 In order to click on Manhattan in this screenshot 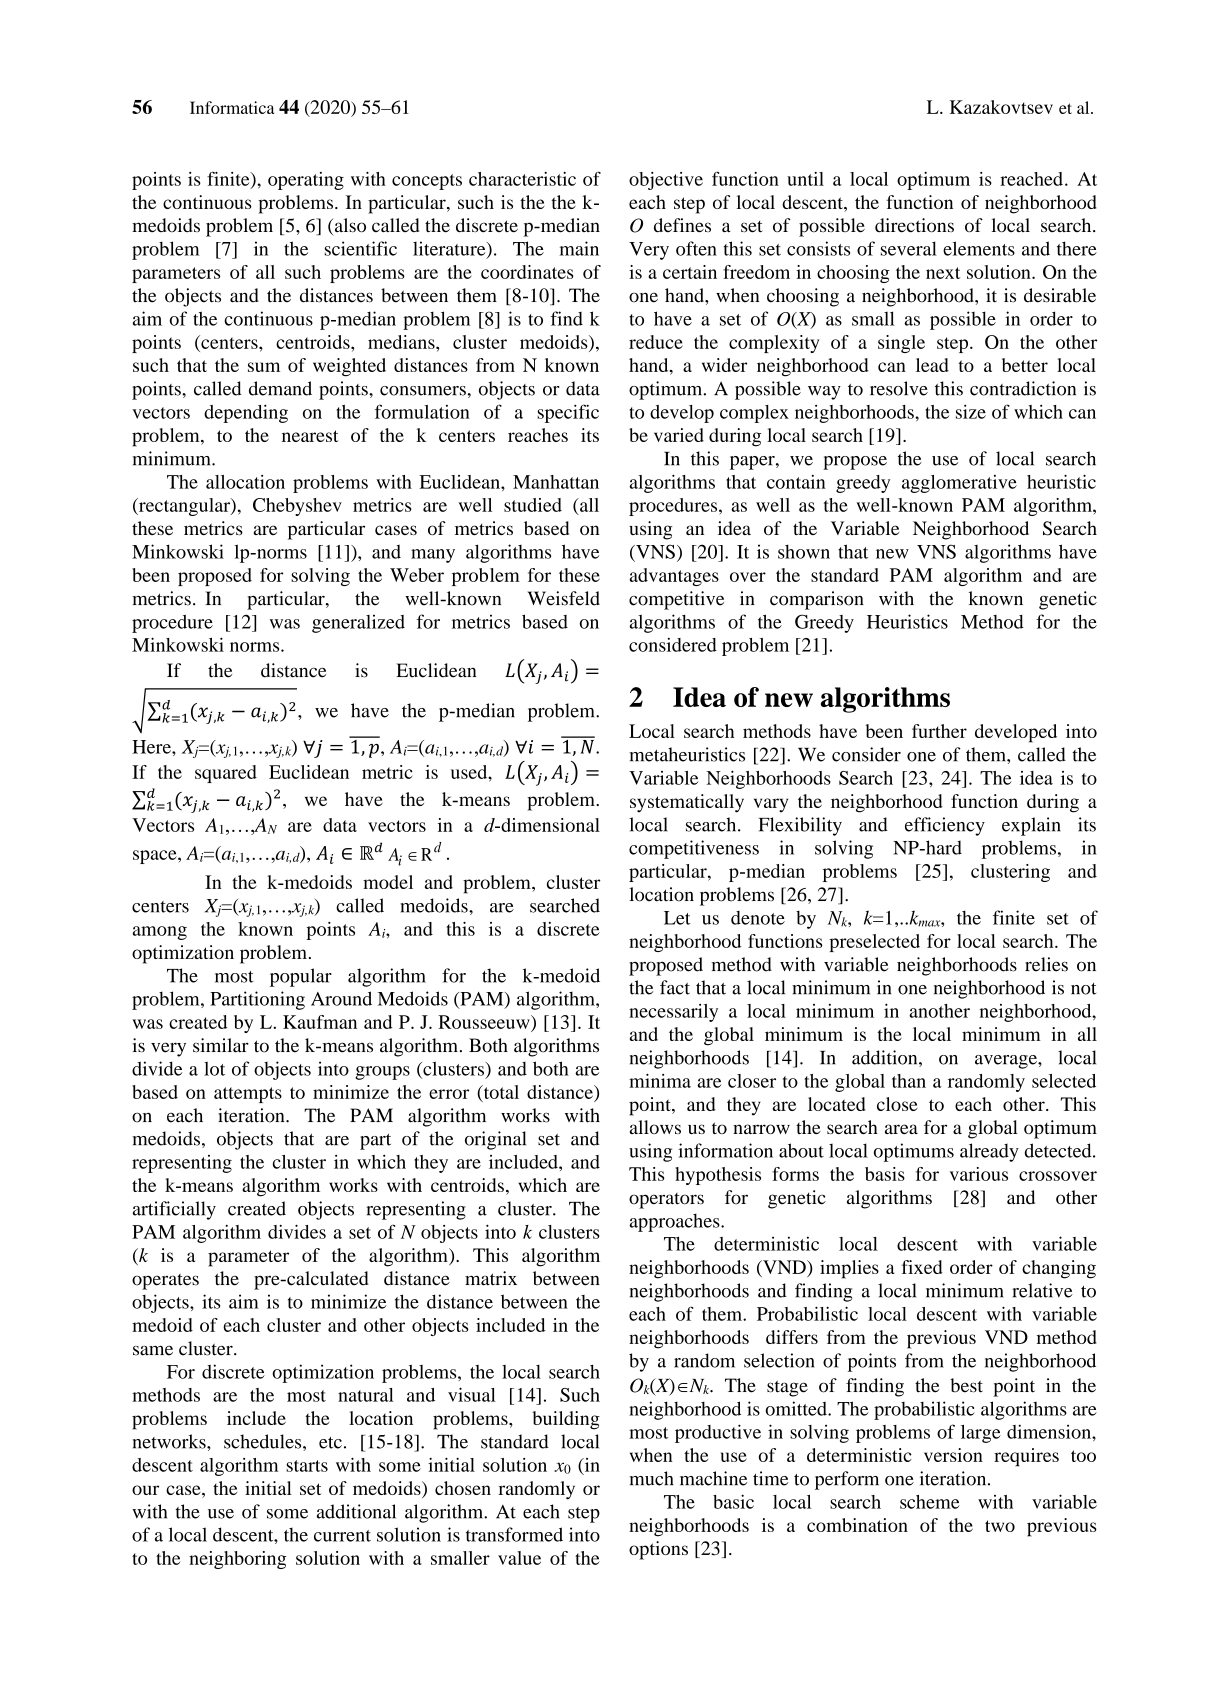, I will do `click(556, 482)`.
